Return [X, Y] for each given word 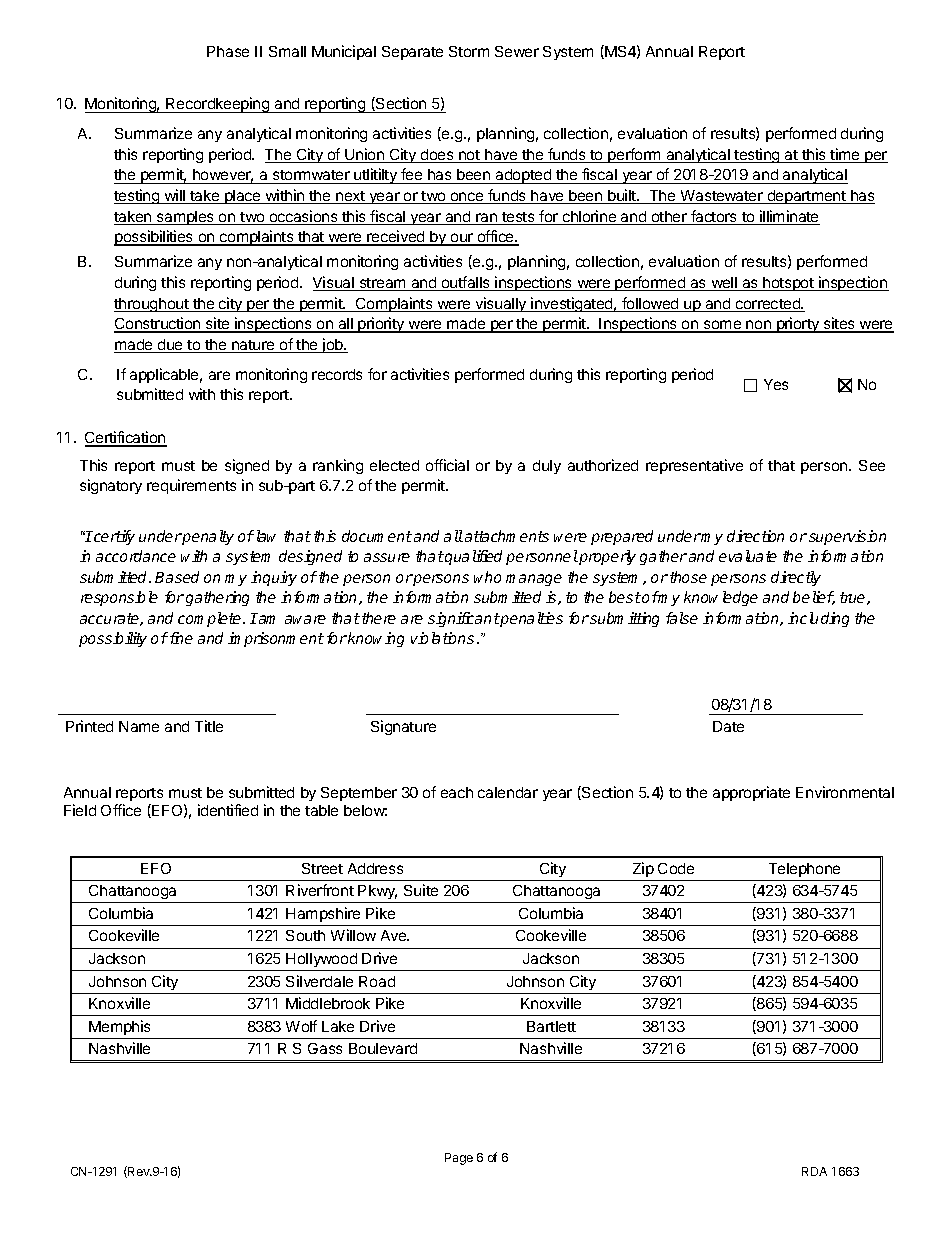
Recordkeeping [218, 105]
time [845, 155]
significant [464, 619]
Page [459, 1159]
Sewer [517, 51]
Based [177, 577]
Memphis [119, 1027]
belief [814, 598]
